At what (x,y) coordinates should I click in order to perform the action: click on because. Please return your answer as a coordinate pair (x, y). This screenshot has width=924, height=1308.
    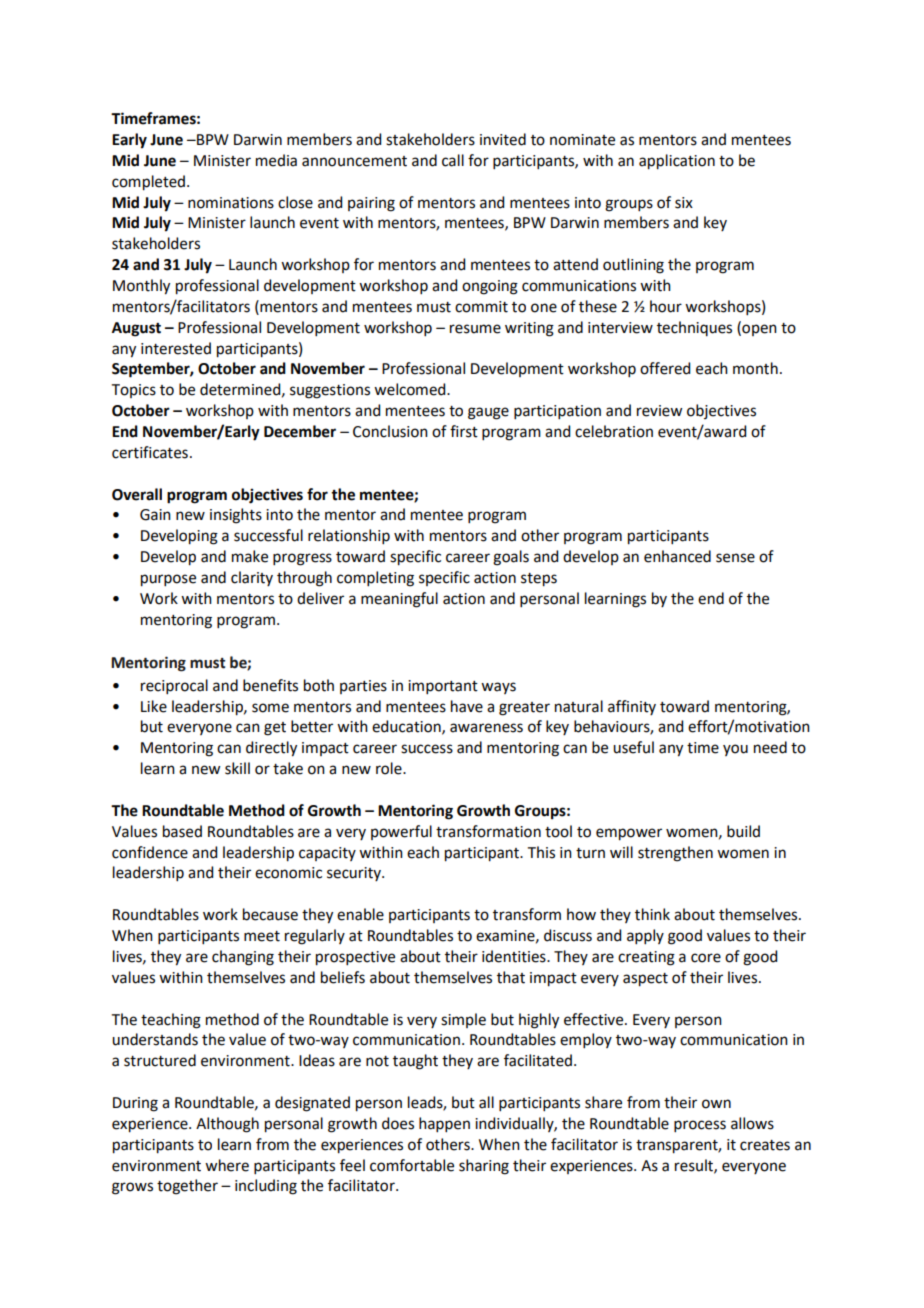
    Looking at the image, I should click on (270, 914).
